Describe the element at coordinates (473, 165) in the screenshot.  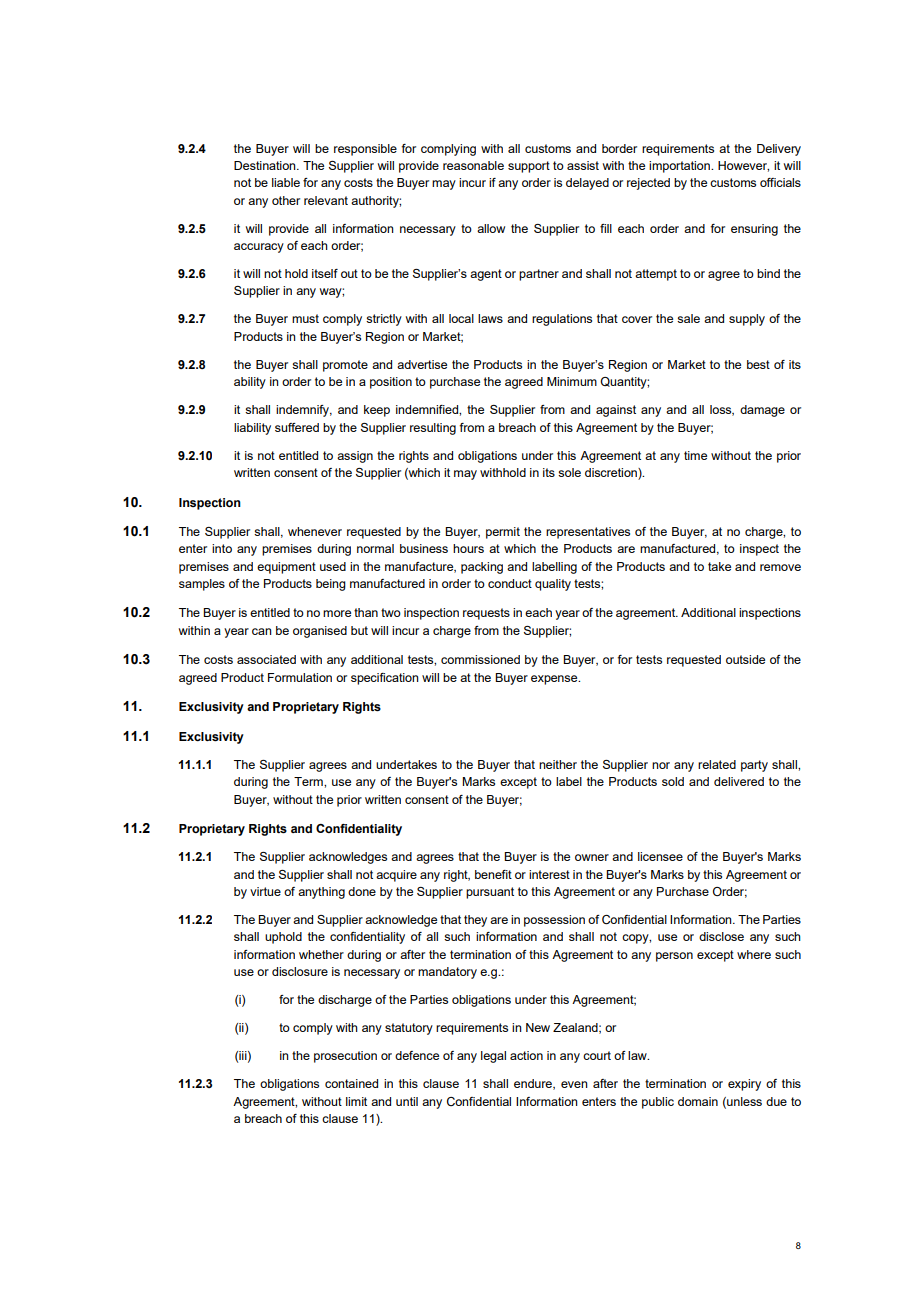
I see `reasonable` at that location.
